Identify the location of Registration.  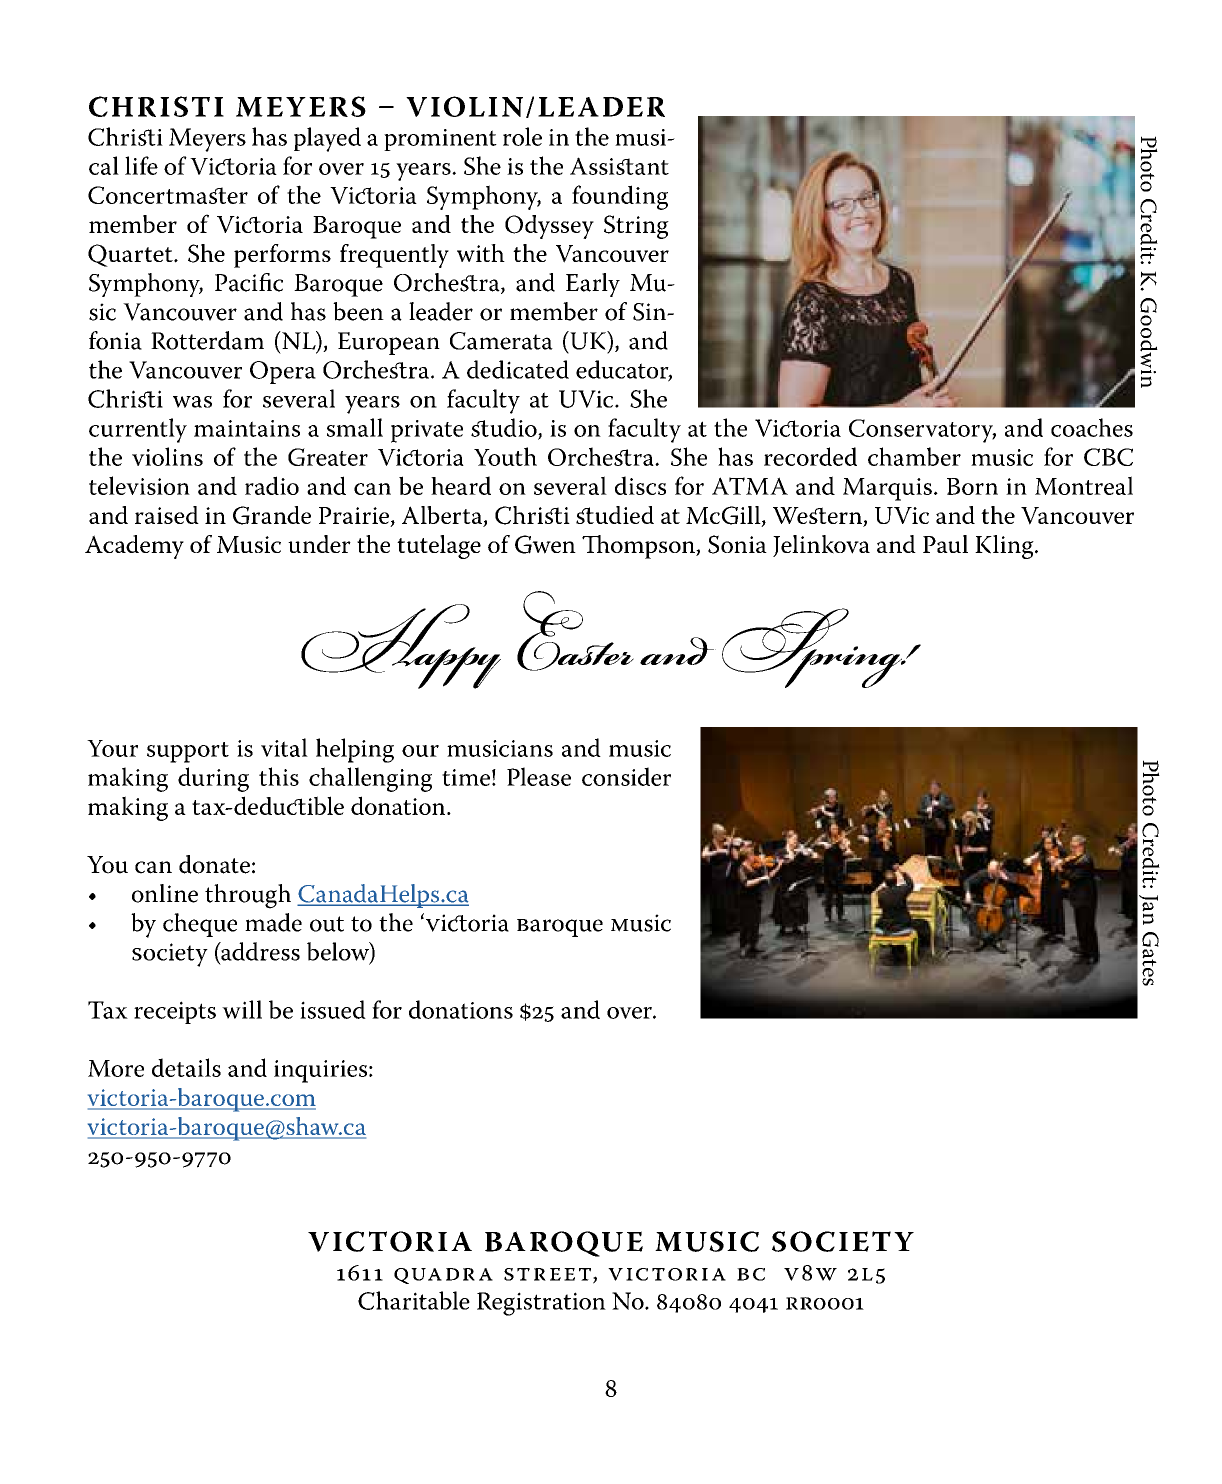
(541, 1304).
